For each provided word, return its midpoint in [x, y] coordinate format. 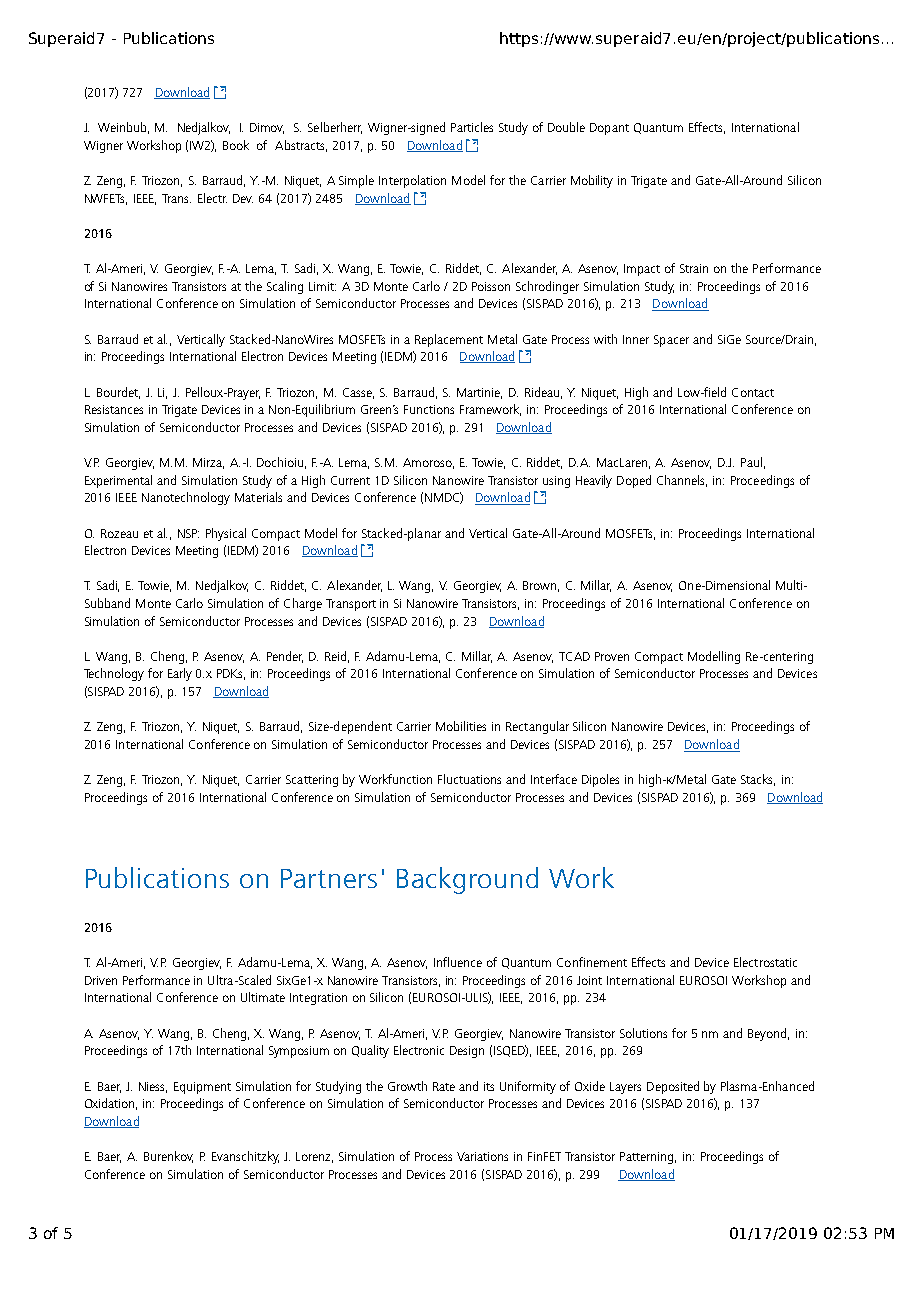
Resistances [114, 409]
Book [236, 145]
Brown [541, 586]
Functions [429, 409]
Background [467, 880]
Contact [753, 392]
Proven [612, 656]
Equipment [202, 1088]
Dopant [609, 129]
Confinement [592, 962]
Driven [101, 980]
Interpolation [412, 181]
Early [180, 674]
